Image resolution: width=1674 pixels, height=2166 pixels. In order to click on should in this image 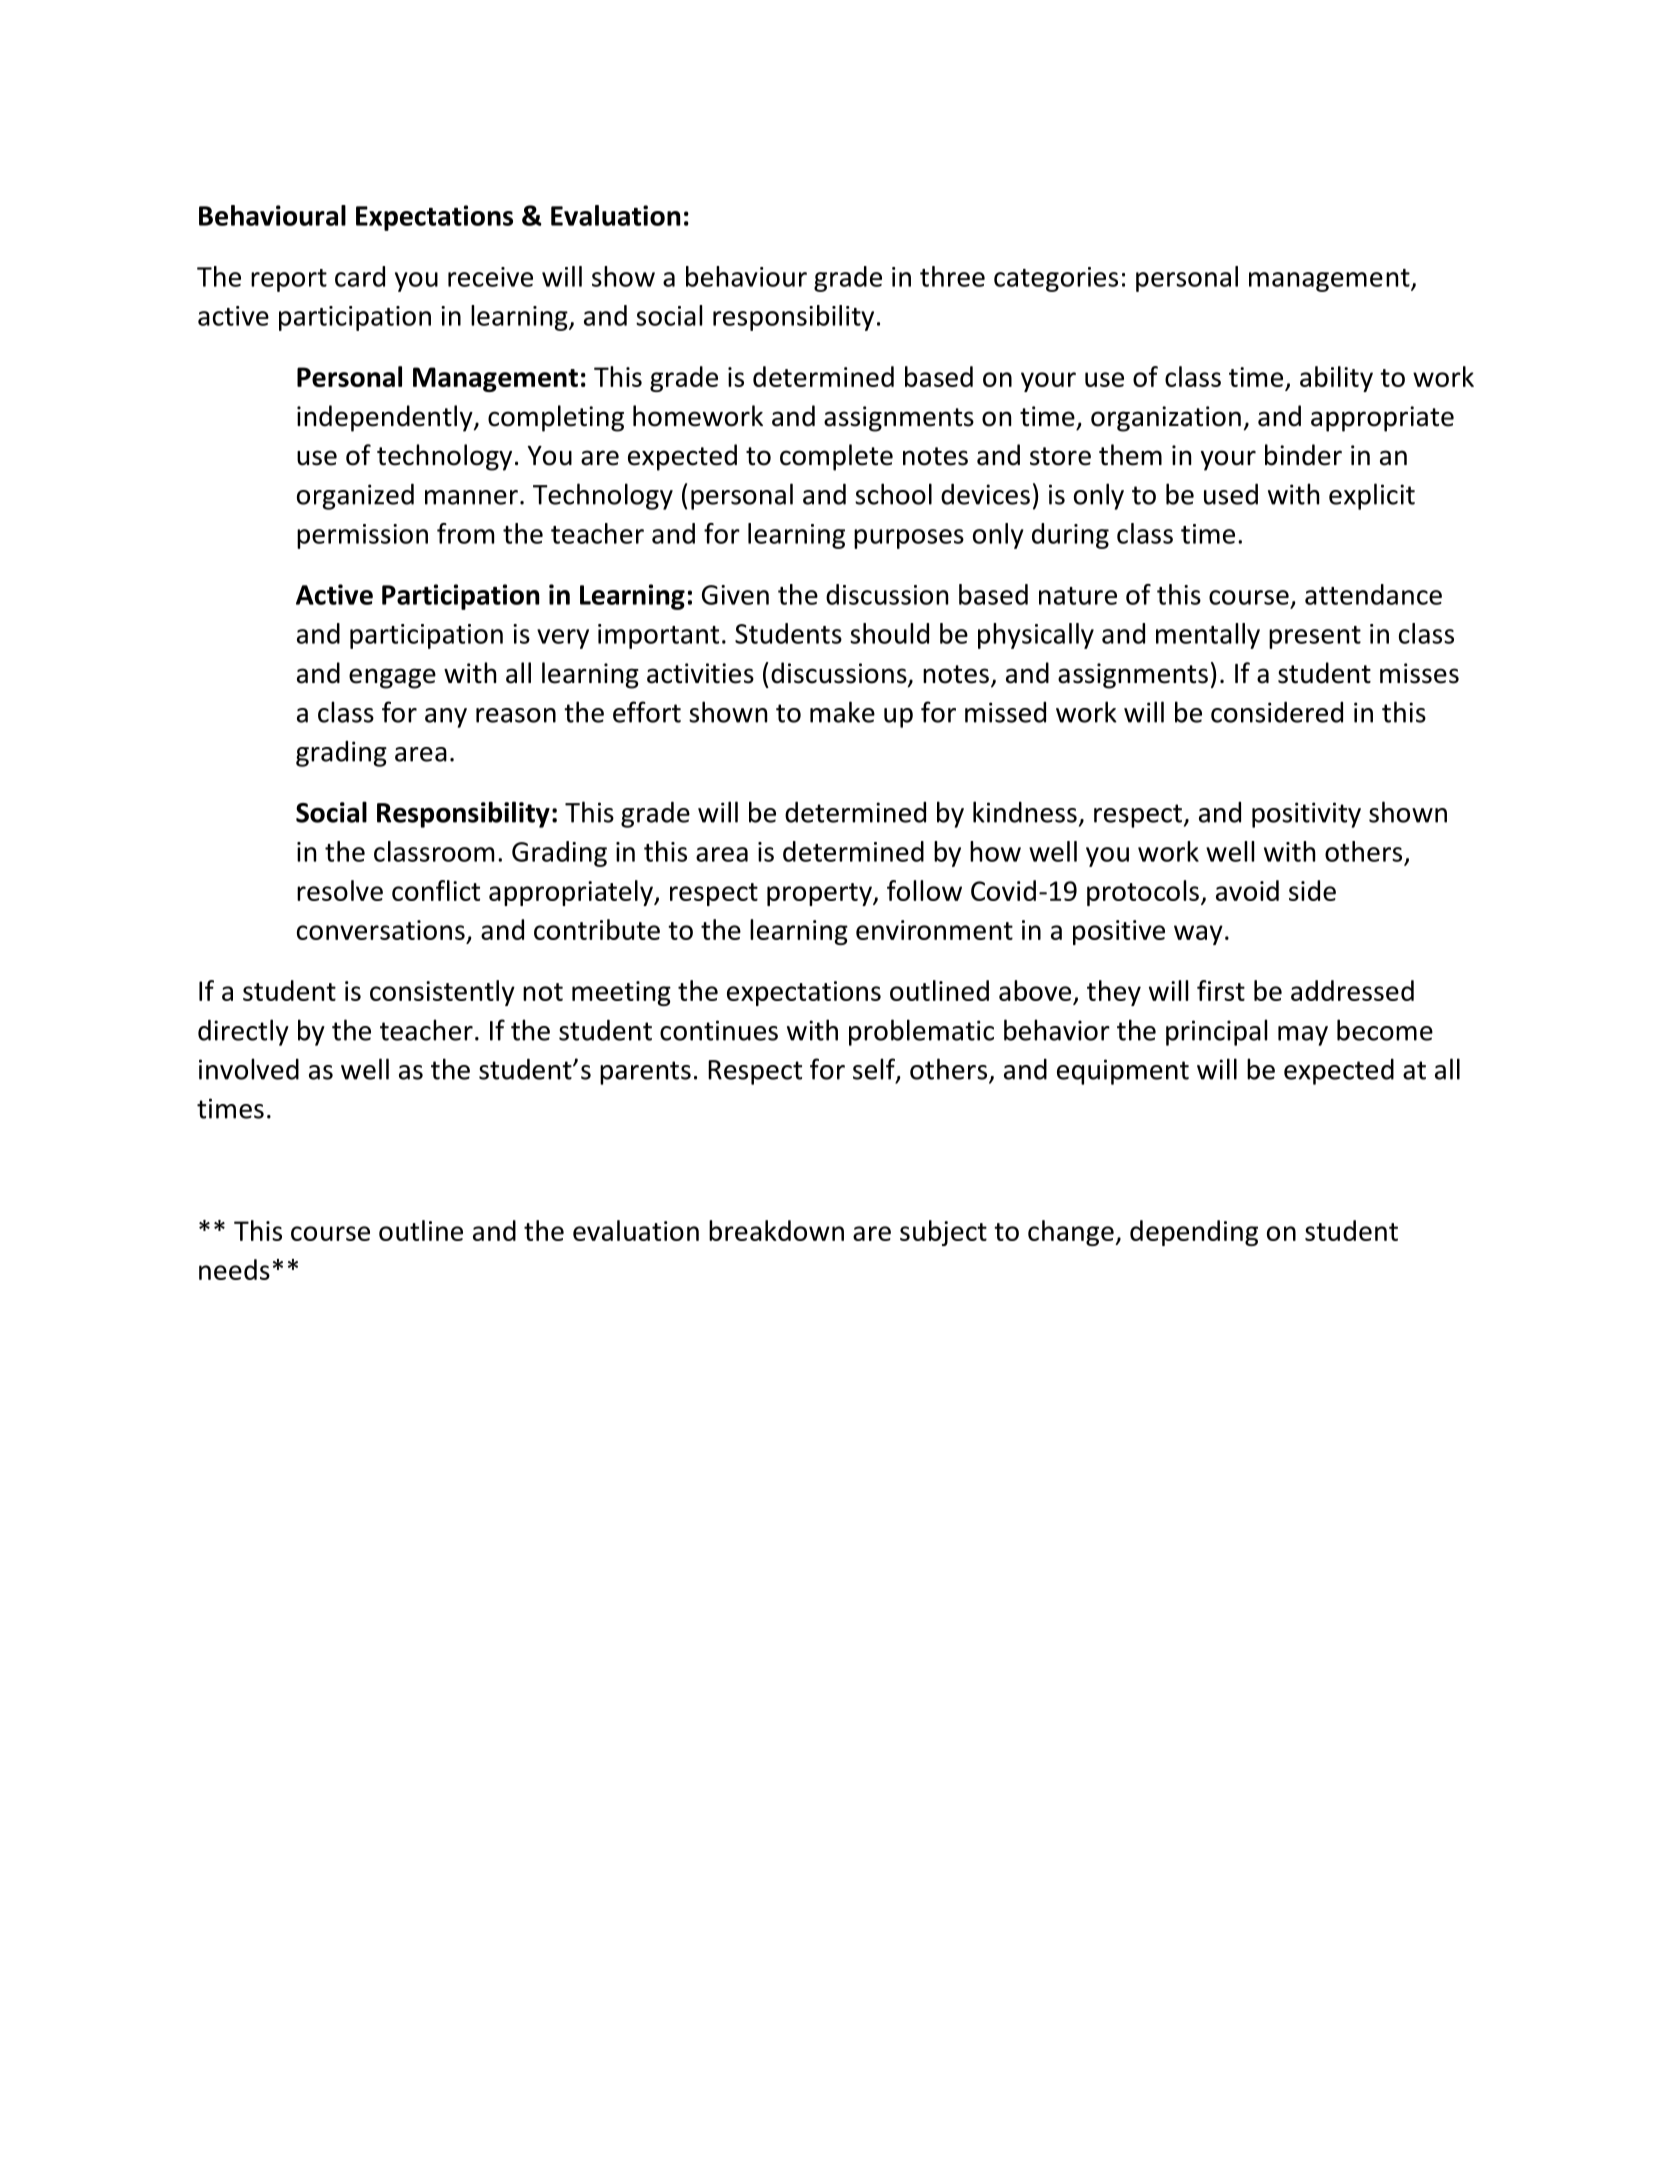, I will do `click(889, 633)`.
